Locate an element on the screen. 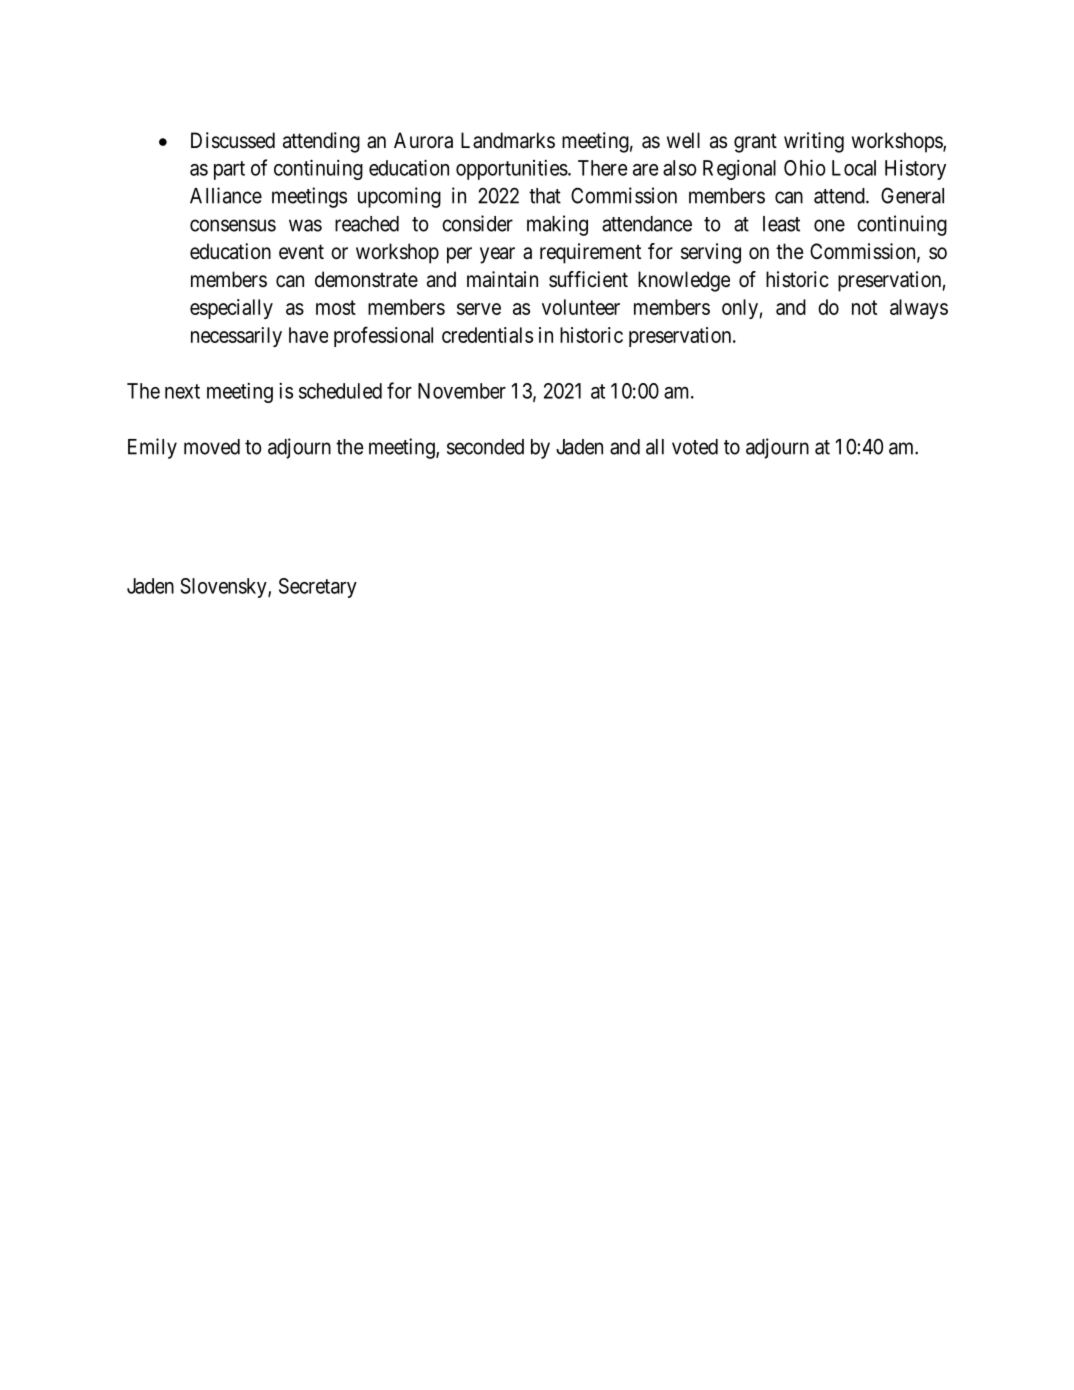 The height and width of the screenshot is (1390, 1074). voted is located at coordinates (695, 447).
